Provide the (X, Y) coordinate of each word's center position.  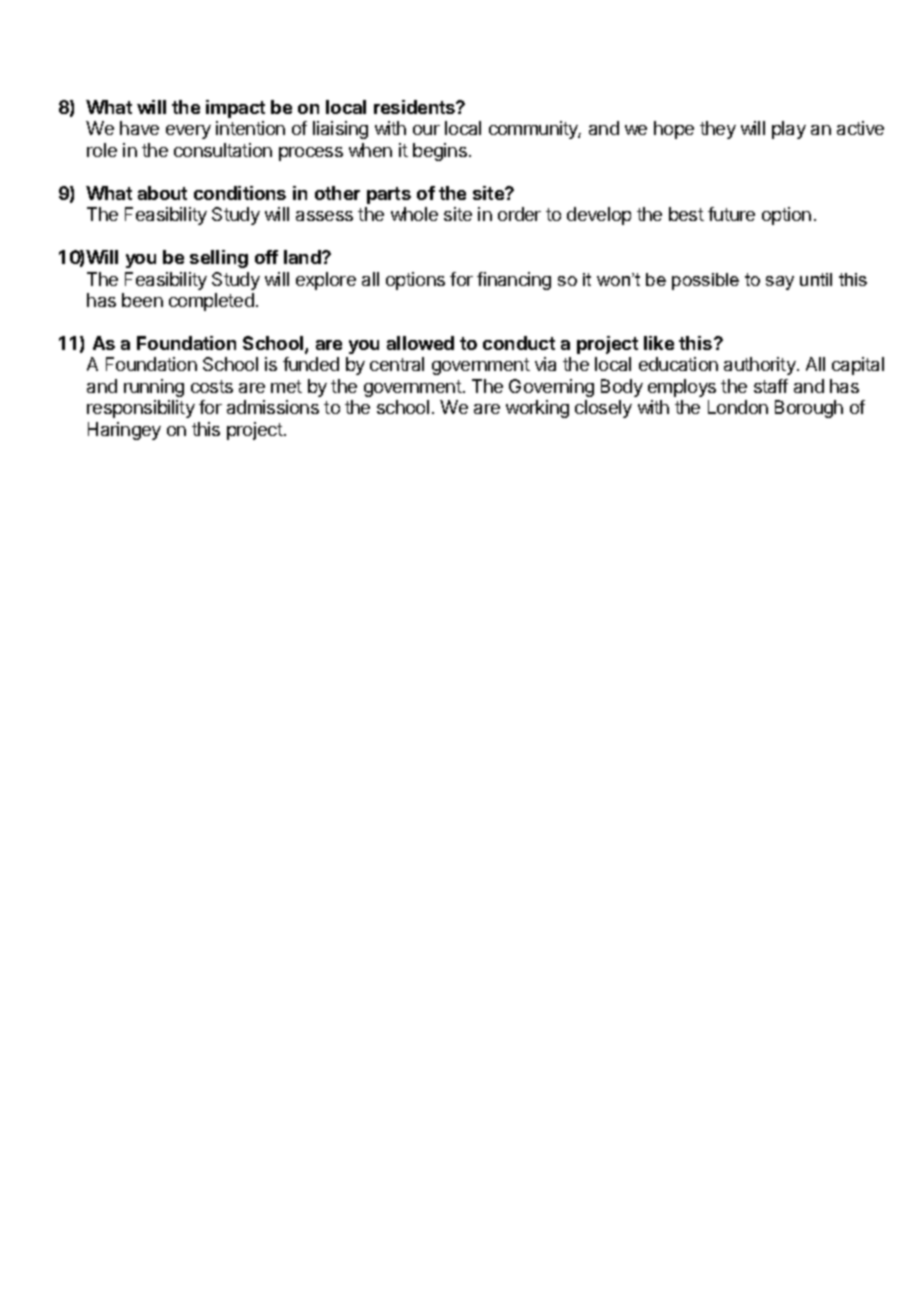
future (731, 214)
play (789, 130)
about (162, 193)
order (519, 214)
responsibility (141, 409)
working (537, 409)
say (780, 283)
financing (514, 281)
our (426, 130)
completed (211, 302)
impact (235, 109)
